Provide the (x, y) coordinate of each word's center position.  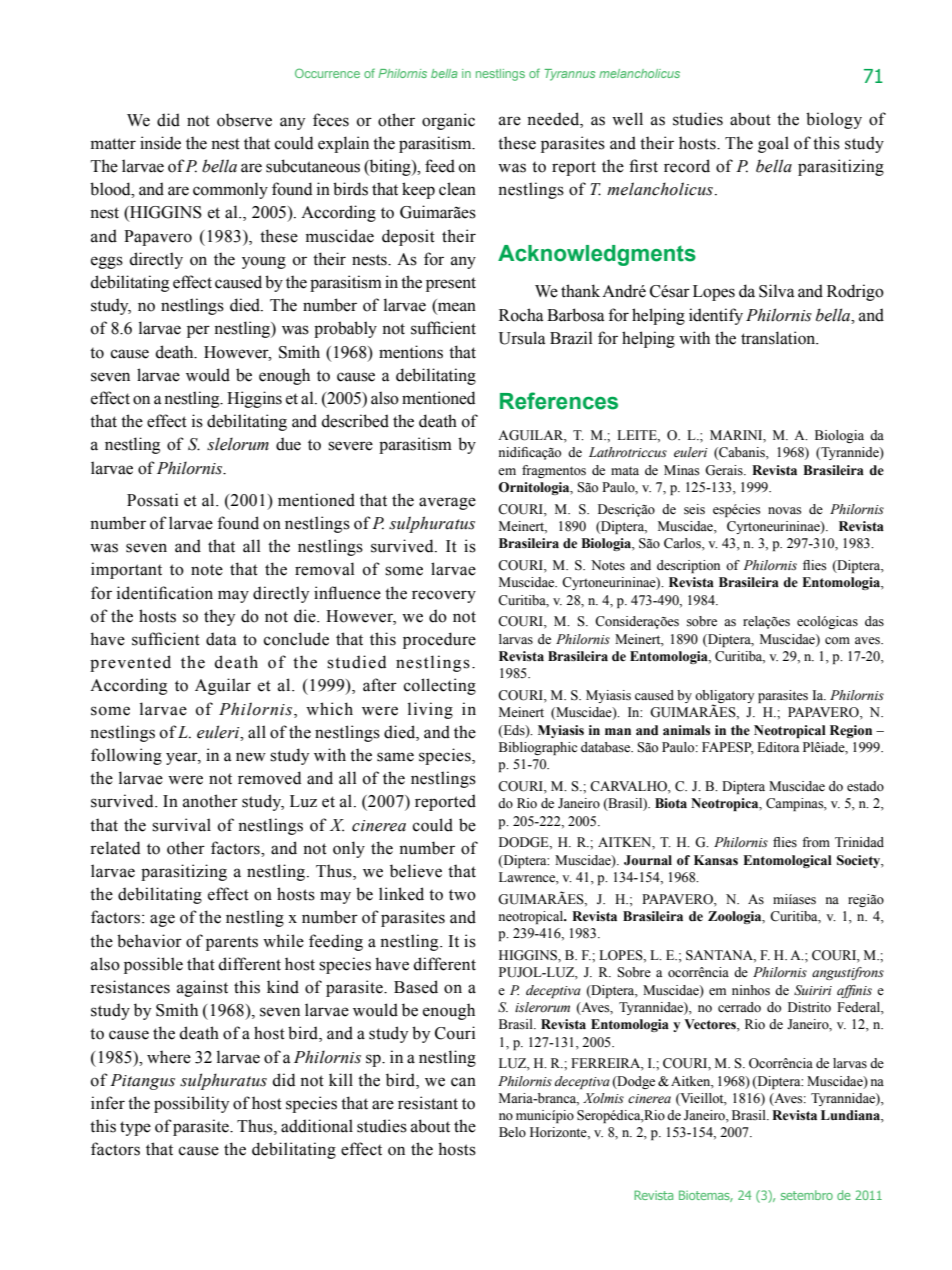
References (559, 401)
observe (244, 120)
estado (865, 786)
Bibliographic (538, 748)
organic (448, 121)
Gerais (725, 470)
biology (834, 120)
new (251, 757)
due (288, 444)
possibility (191, 1104)
